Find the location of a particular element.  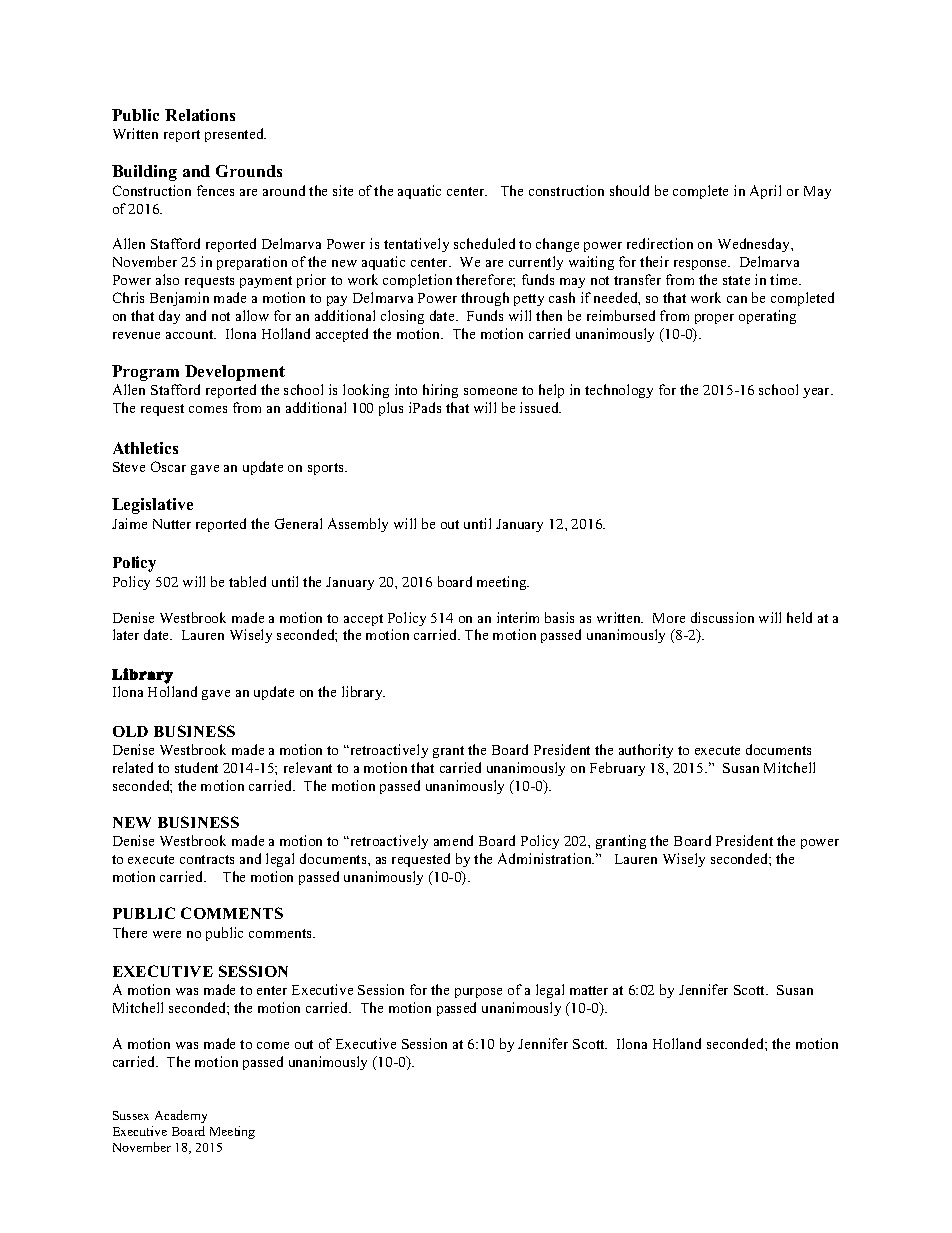

through is located at coordinates (485, 299).
